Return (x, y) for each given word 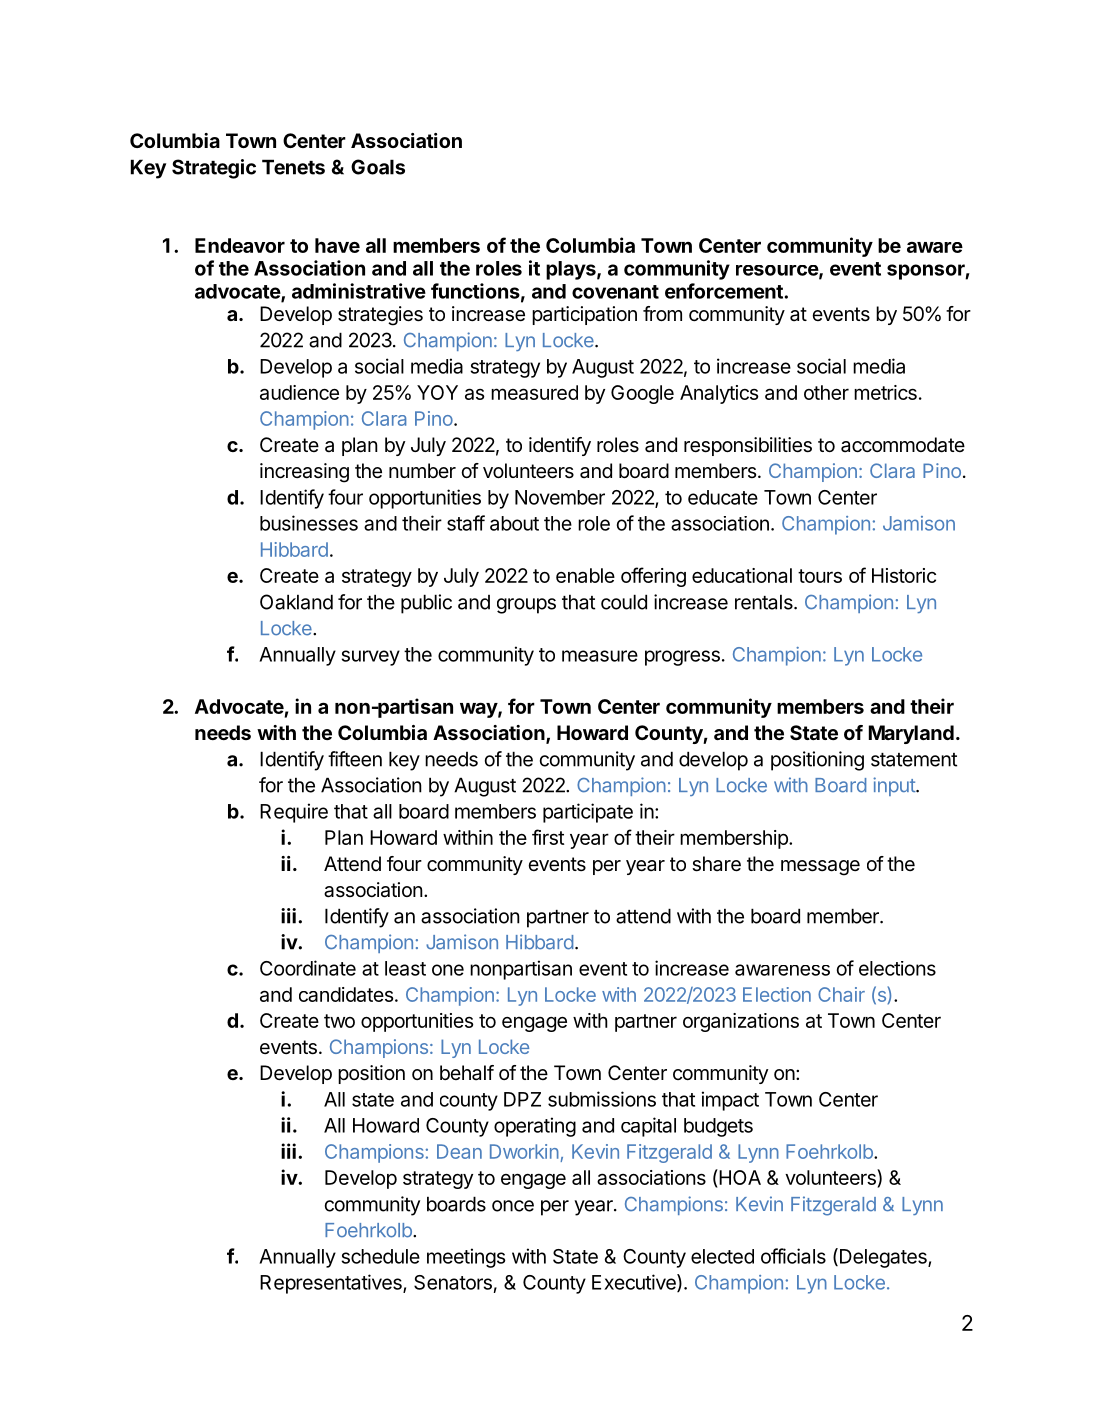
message (820, 868)
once (513, 1206)
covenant (615, 292)
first (548, 837)
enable (585, 575)
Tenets (293, 167)
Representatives (332, 1284)
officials (793, 1256)
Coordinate (308, 968)
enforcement (724, 291)
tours (820, 576)
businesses (309, 523)
